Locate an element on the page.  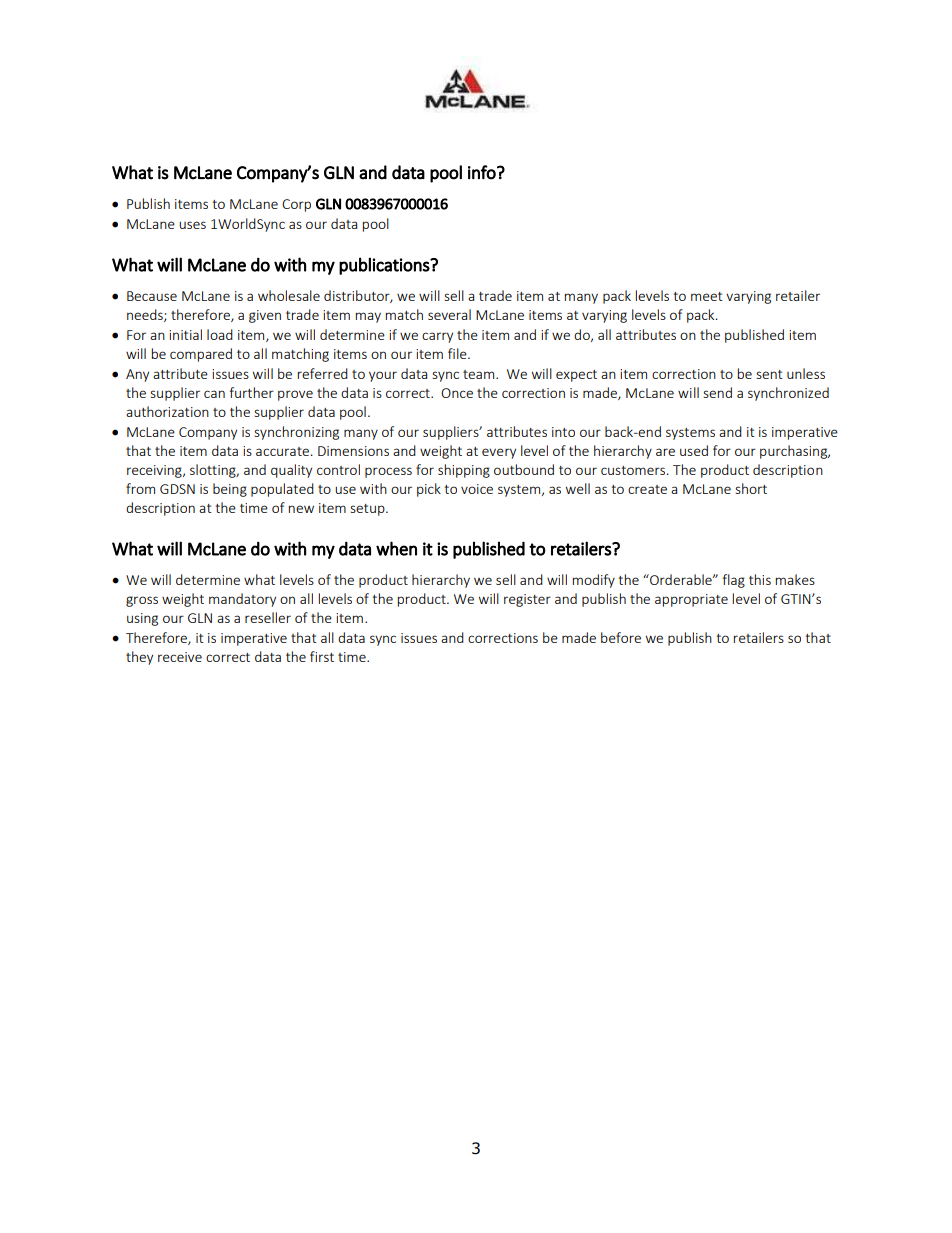
several is located at coordinates (449, 314).
